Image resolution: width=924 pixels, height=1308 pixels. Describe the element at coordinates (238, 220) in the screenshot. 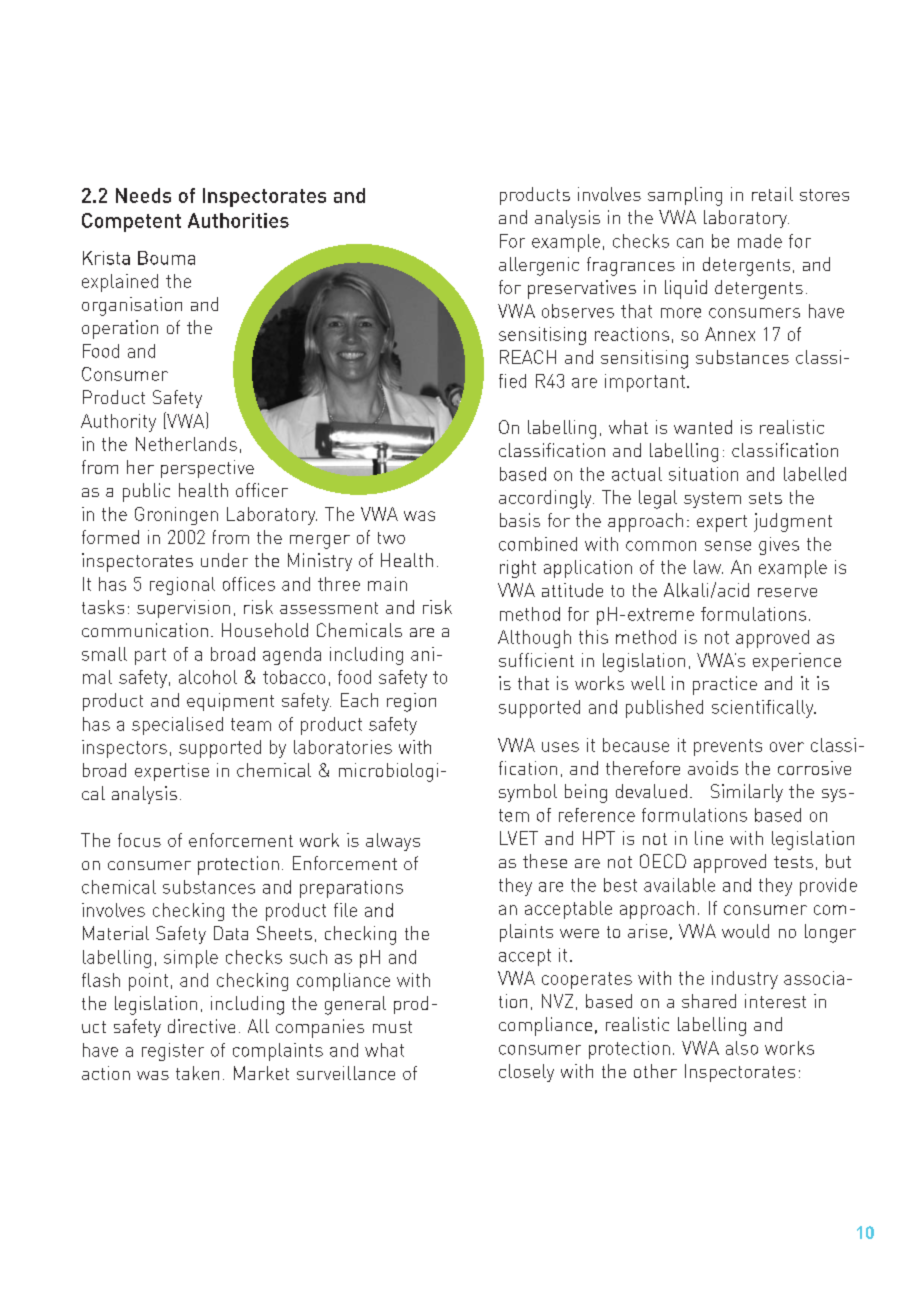

I see `Authorities` at that location.
